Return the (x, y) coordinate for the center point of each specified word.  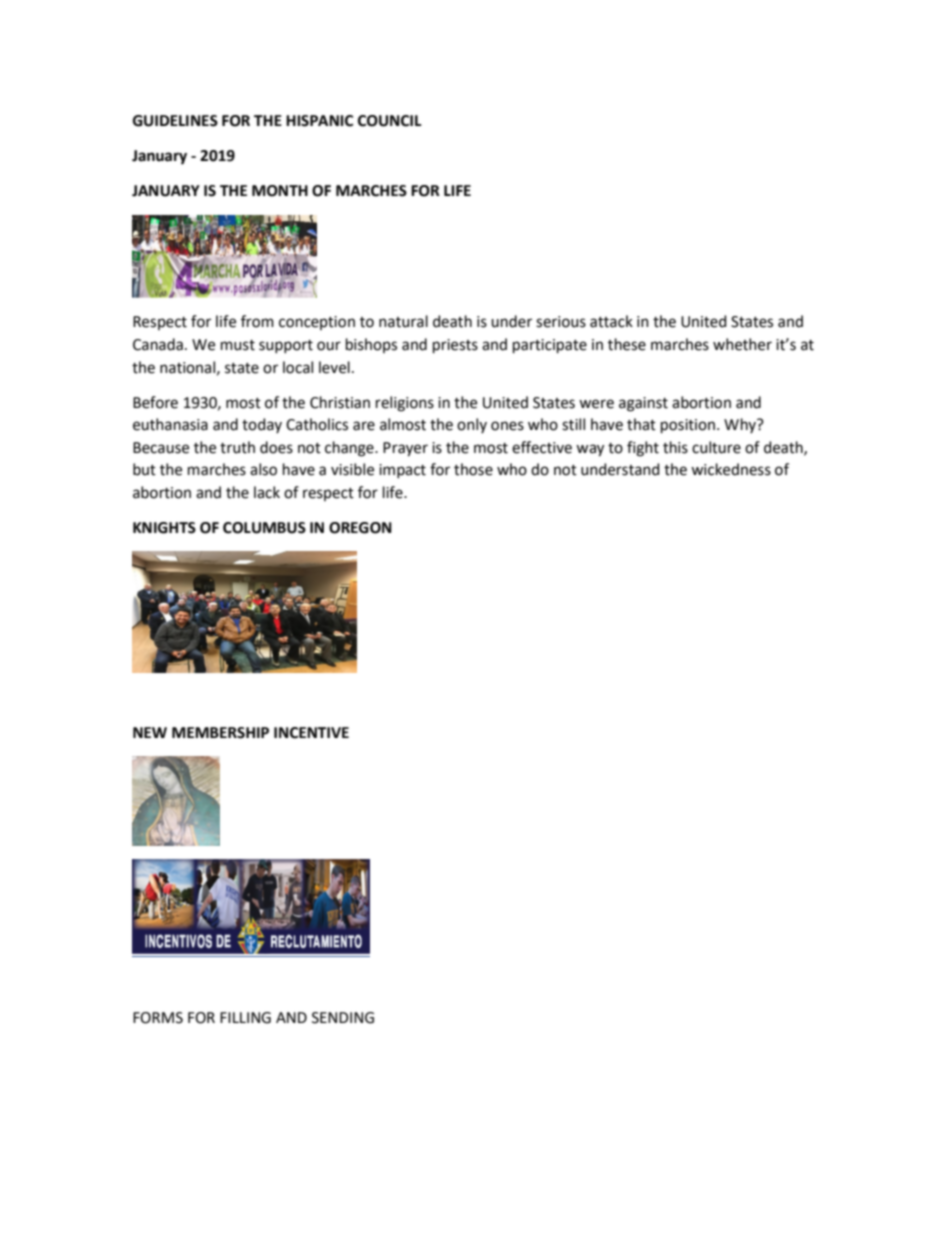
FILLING (245, 1018)
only (472, 425)
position (688, 426)
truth (237, 447)
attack (611, 321)
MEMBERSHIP (220, 733)
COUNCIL (390, 121)
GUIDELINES (175, 121)
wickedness (731, 469)
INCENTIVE (311, 733)
